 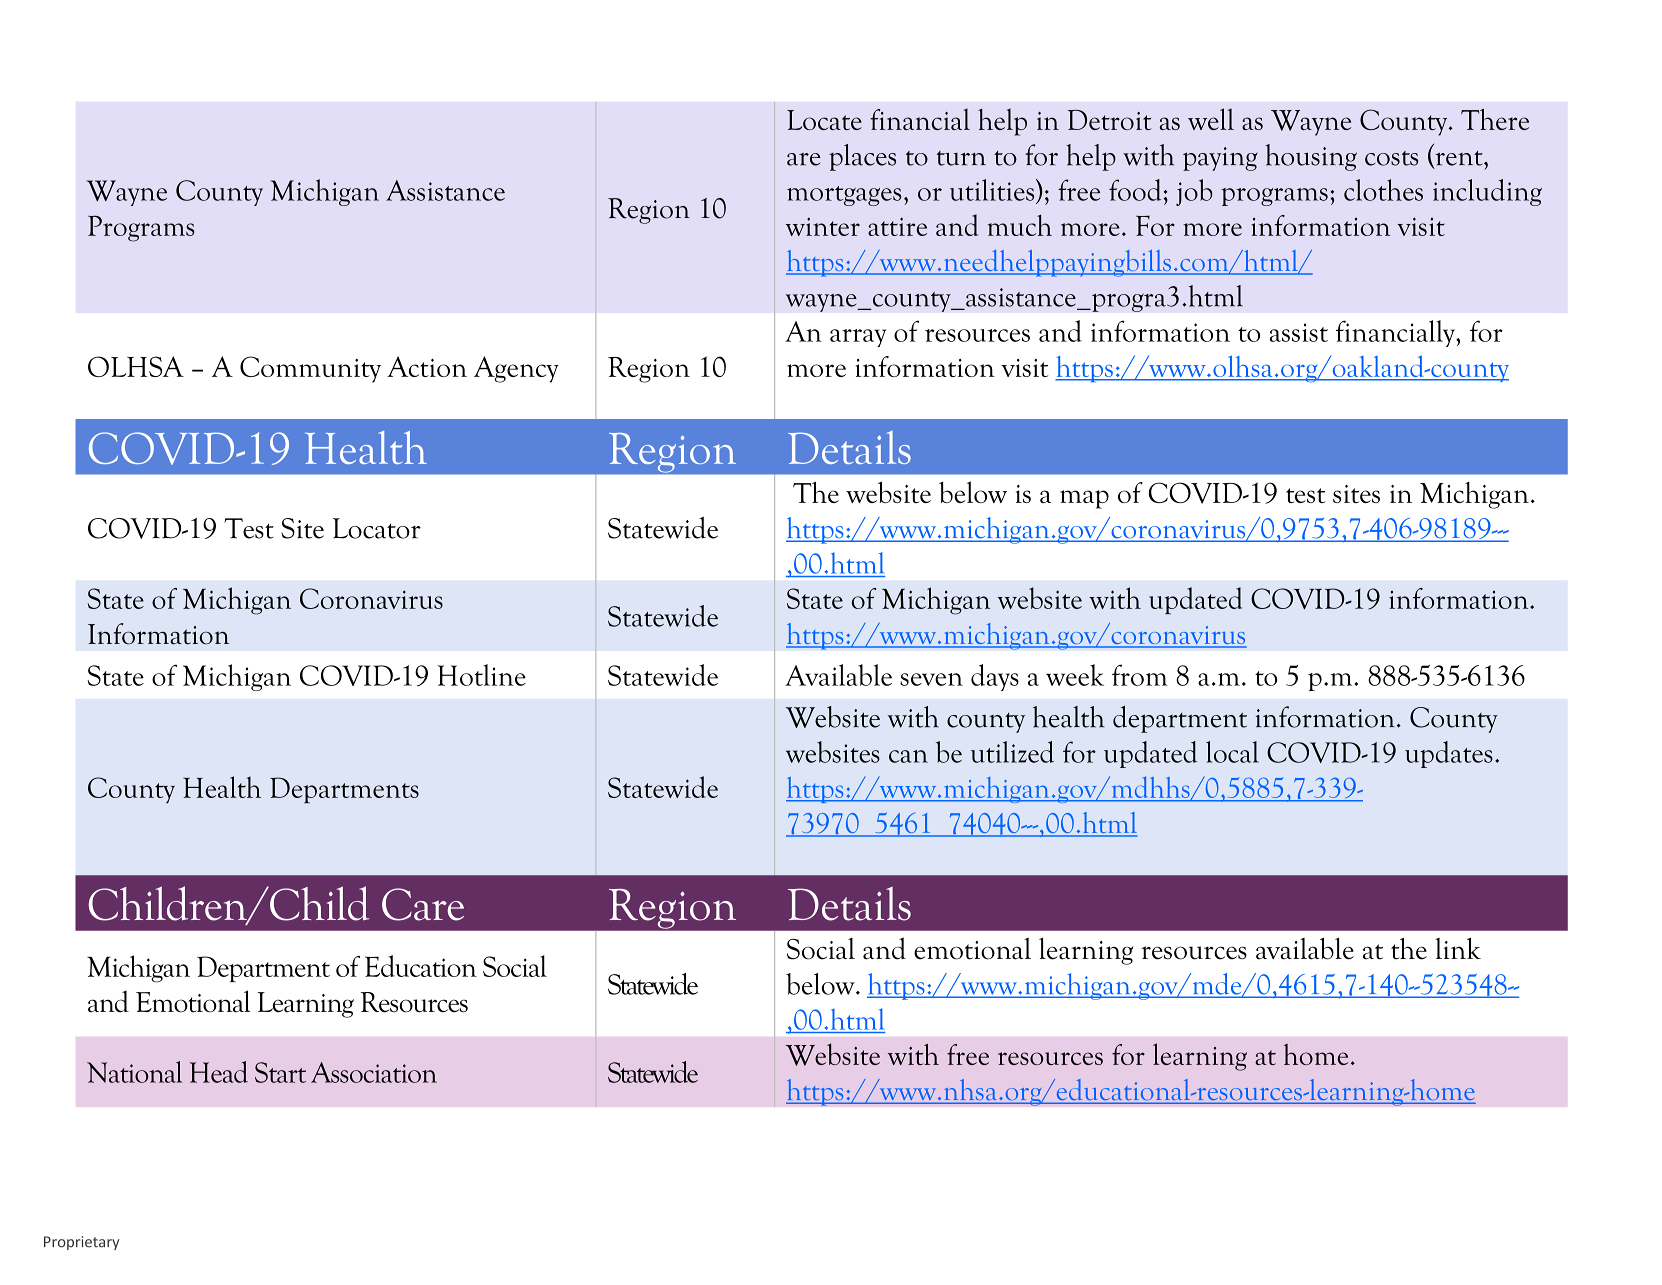 I want to click on Association, so click(x=374, y=1072).
